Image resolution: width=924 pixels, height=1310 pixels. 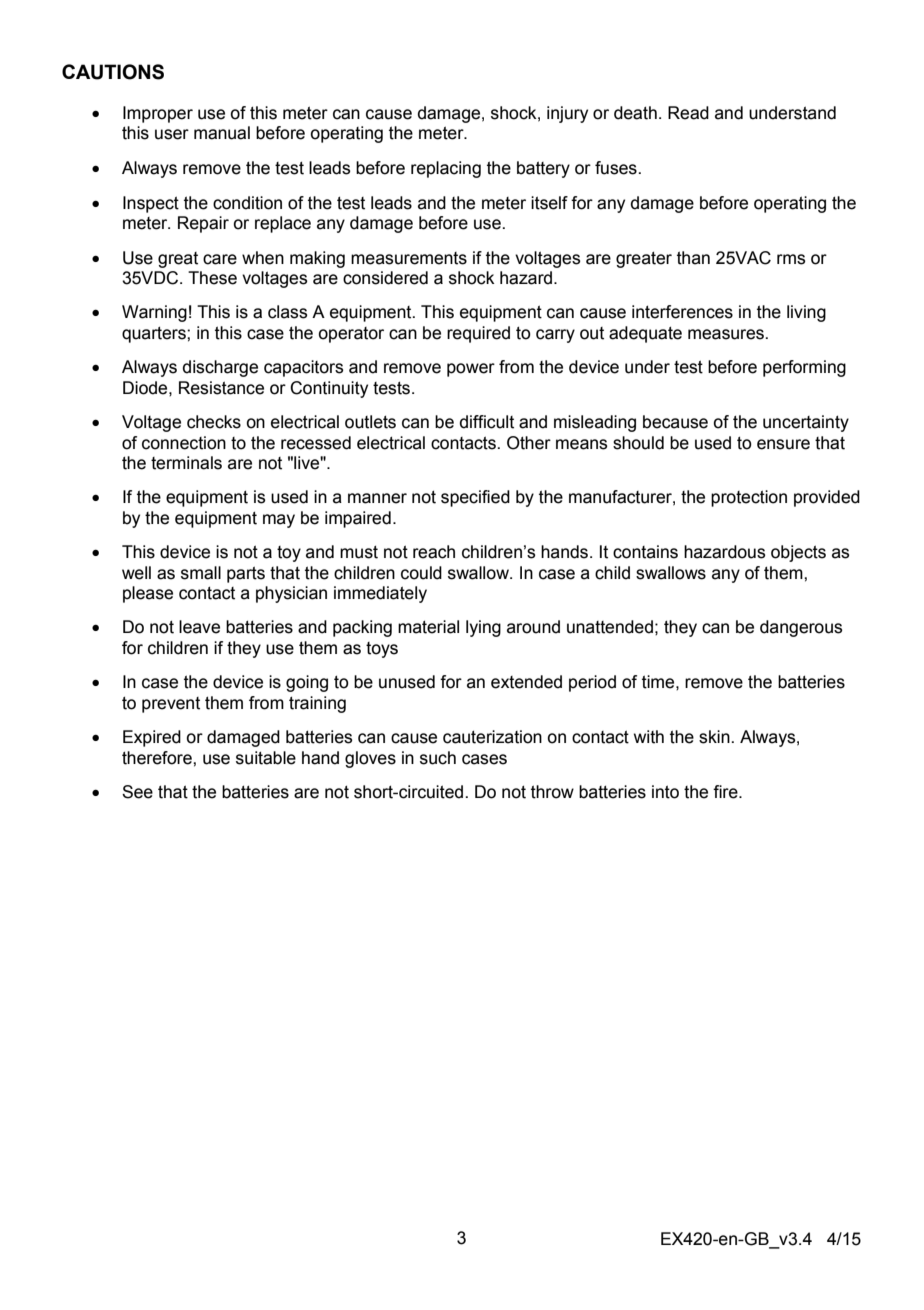 What do you see at coordinates (434, 552) in the screenshot?
I see `reach` at bounding box center [434, 552].
